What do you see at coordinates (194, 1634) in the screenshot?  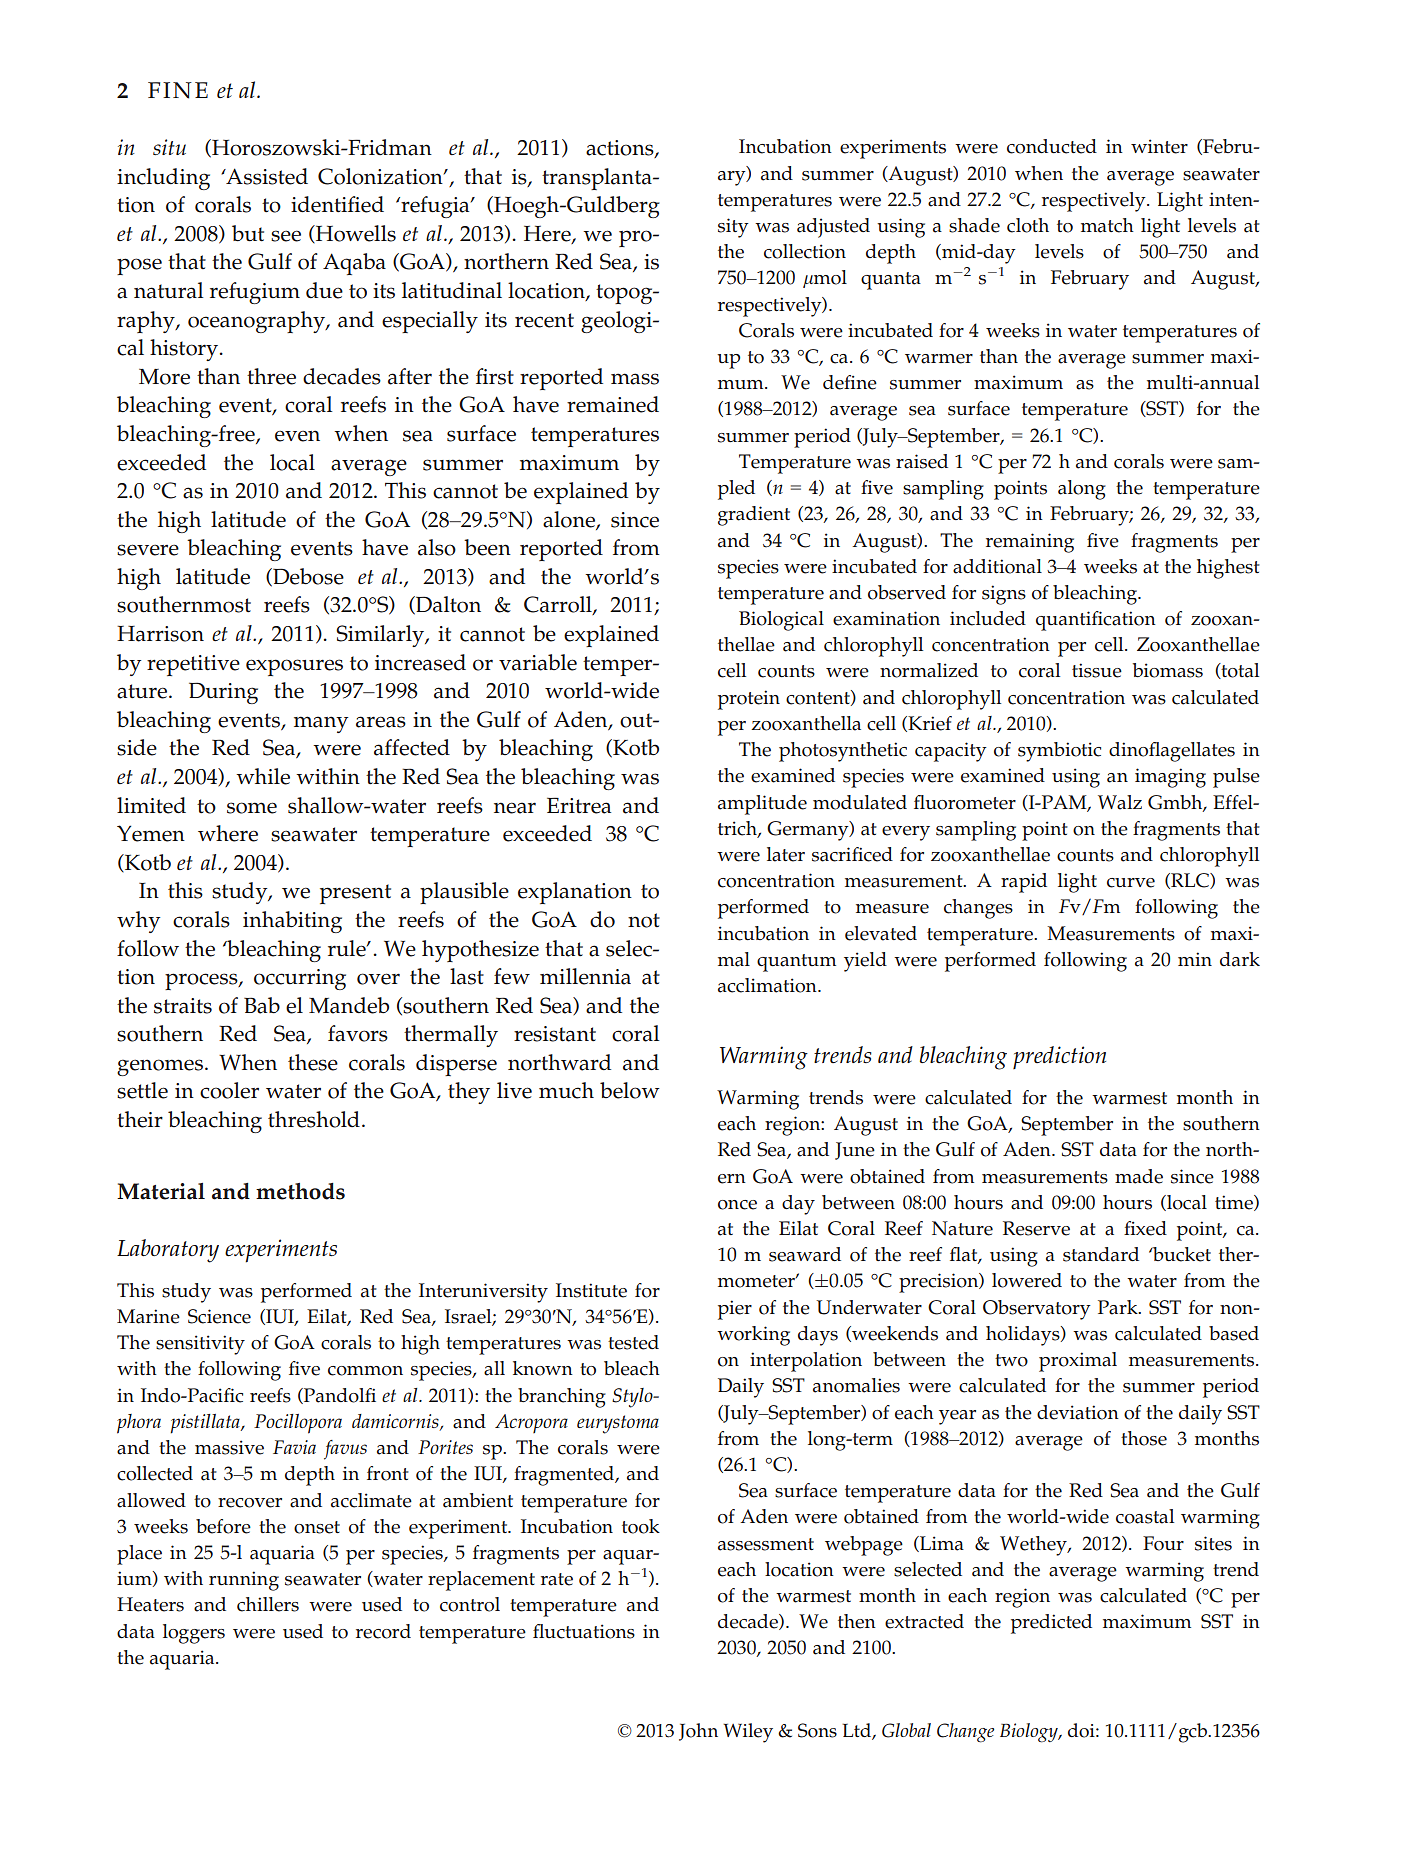 I see `loggers` at bounding box center [194, 1634].
